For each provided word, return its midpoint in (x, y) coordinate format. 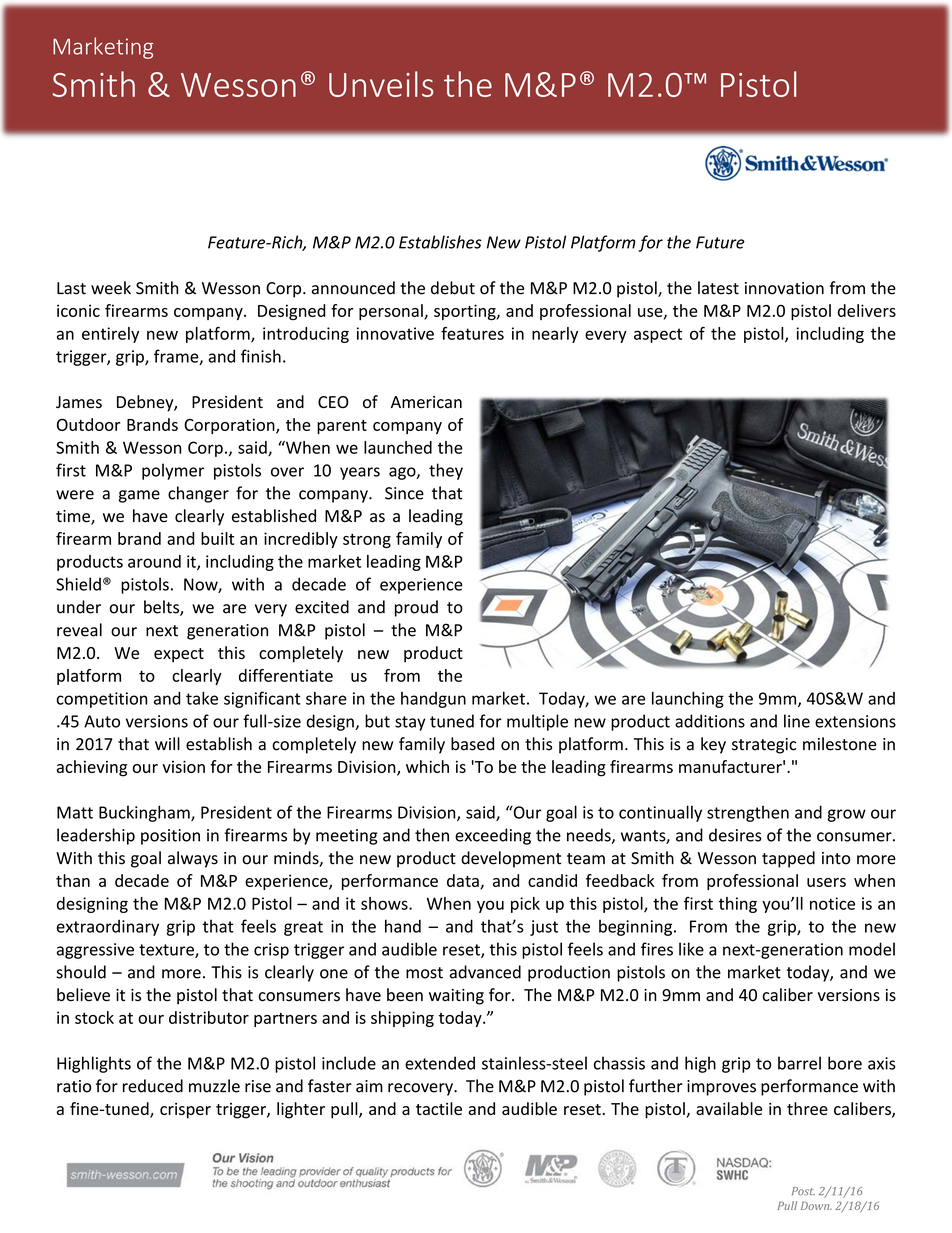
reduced (153, 1086)
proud (416, 608)
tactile (439, 1108)
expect (179, 655)
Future (720, 242)
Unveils (381, 84)
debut (453, 288)
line (797, 721)
